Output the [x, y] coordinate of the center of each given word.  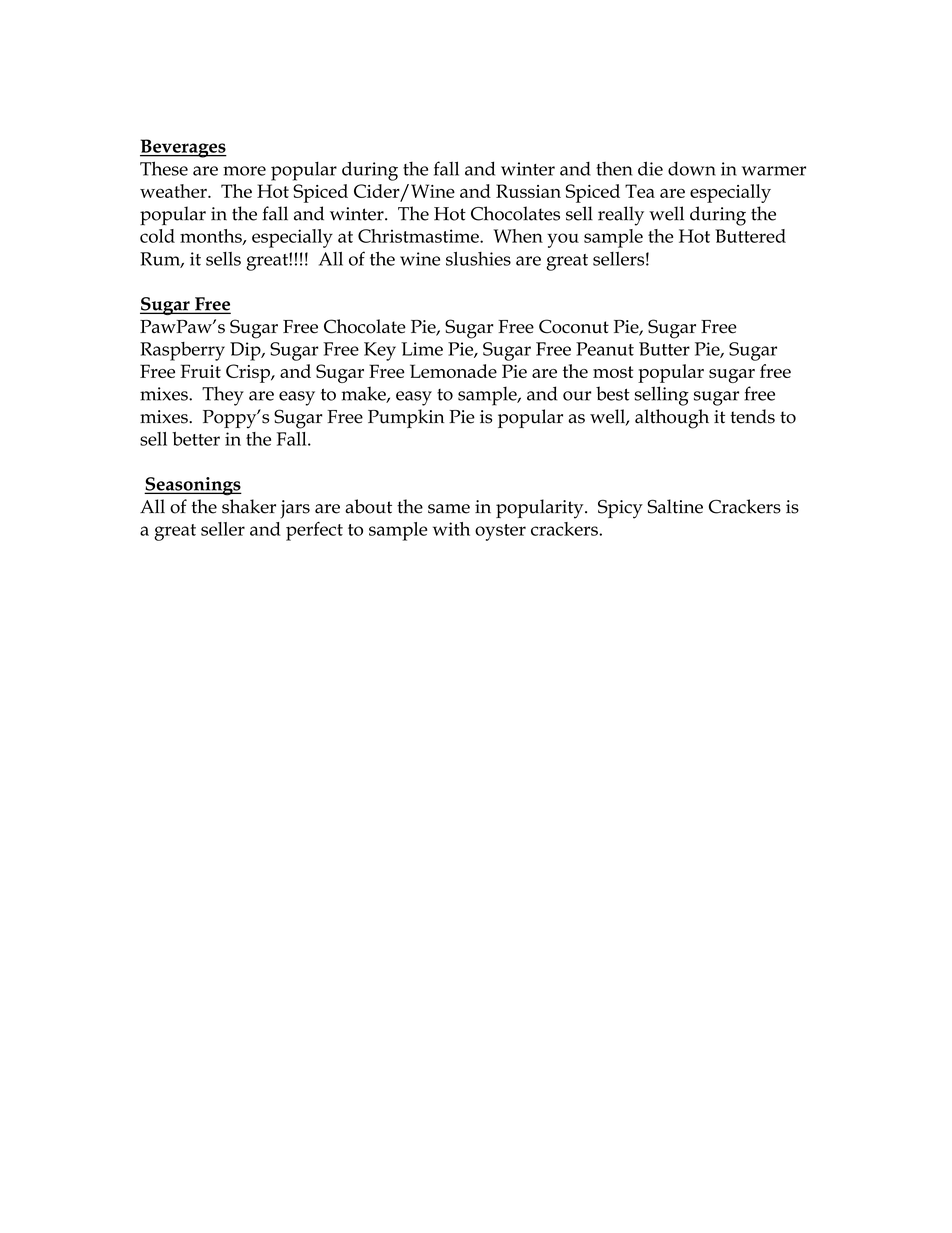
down [692, 168]
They [223, 396]
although [672, 419]
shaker [249, 506]
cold [157, 236]
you [563, 240]
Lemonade [453, 371]
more [244, 171]
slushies [478, 259]
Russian [528, 191]
